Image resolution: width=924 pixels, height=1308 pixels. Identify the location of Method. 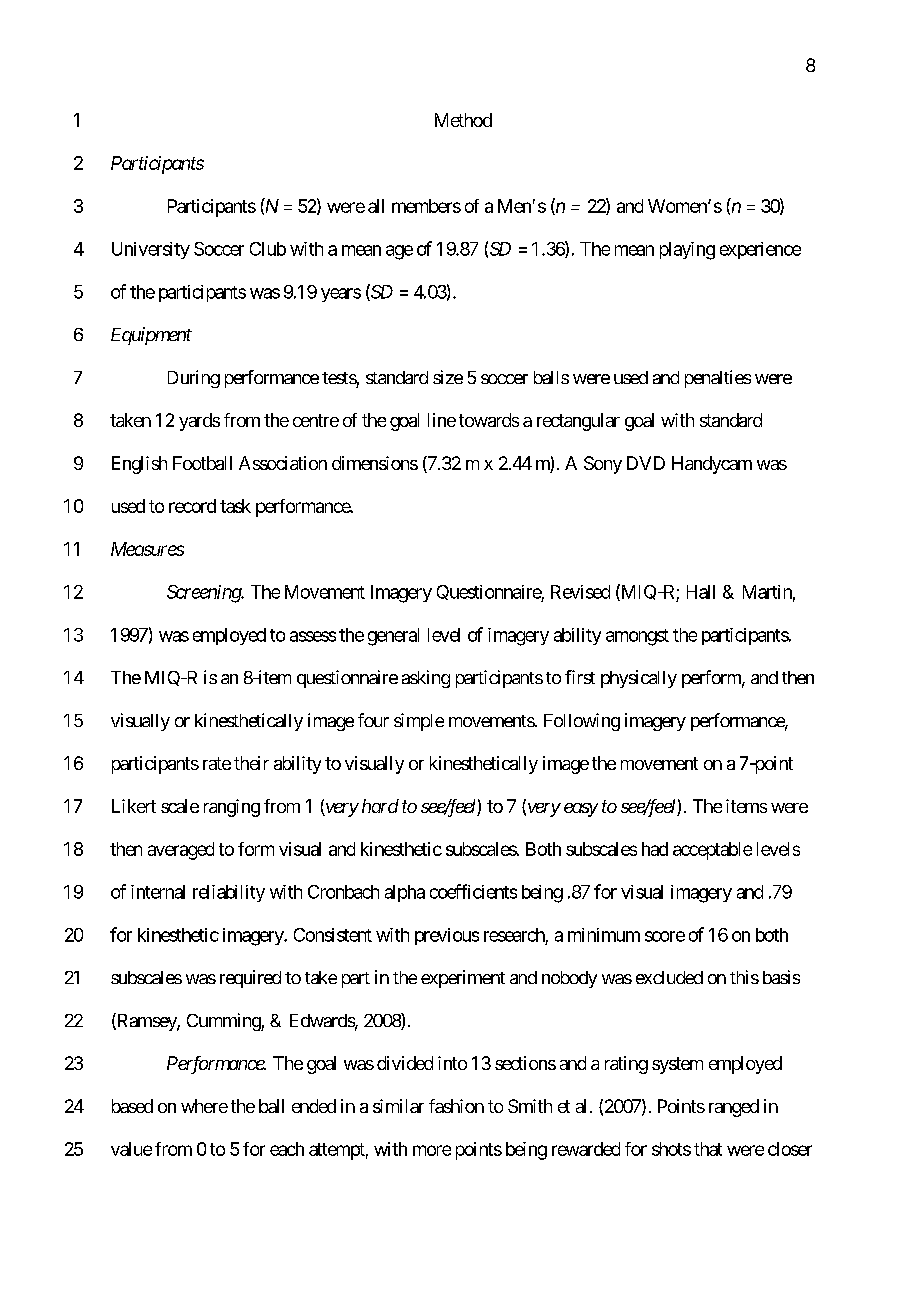
(463, 120).
